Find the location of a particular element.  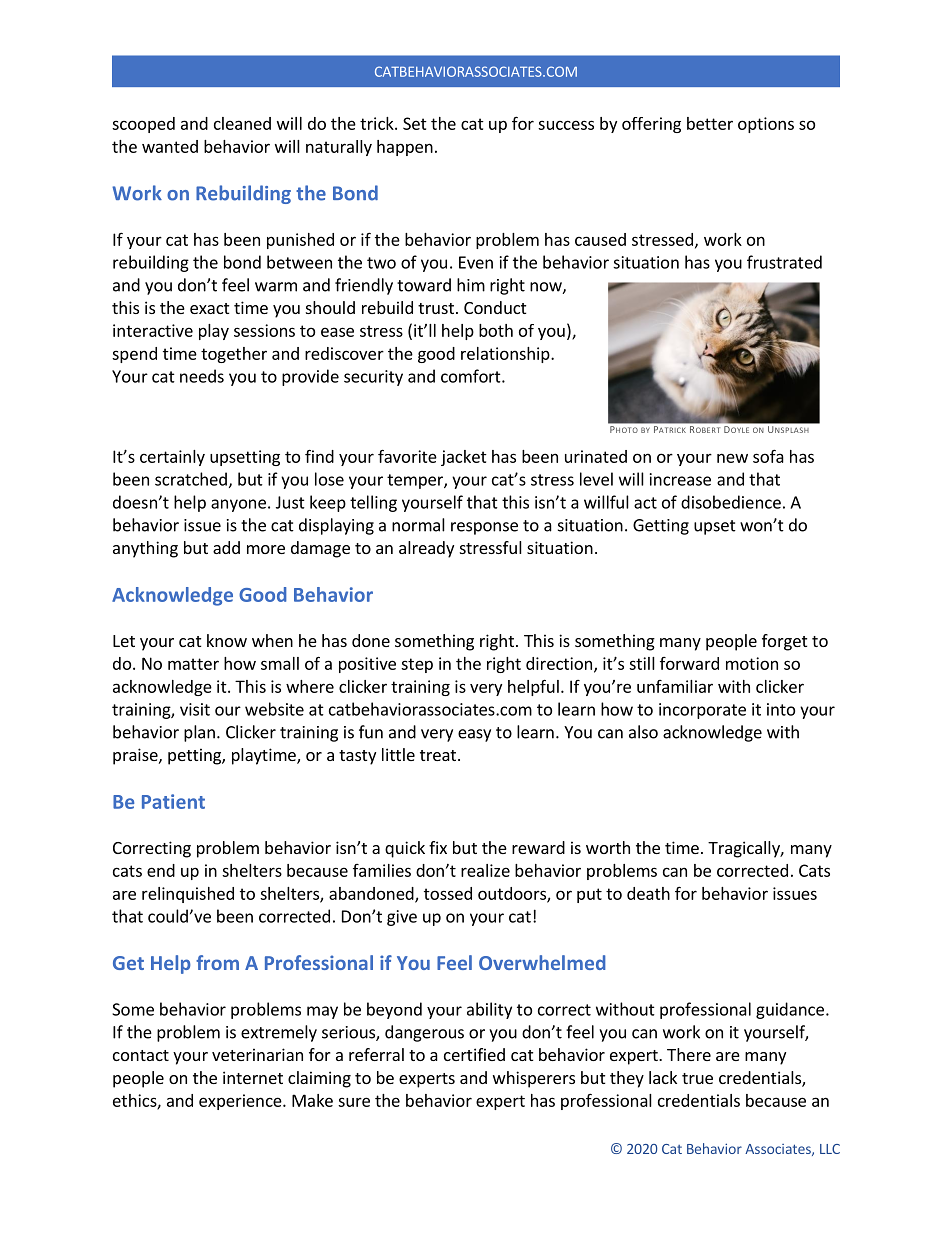

relationship is located at coordinates (506, 355).
